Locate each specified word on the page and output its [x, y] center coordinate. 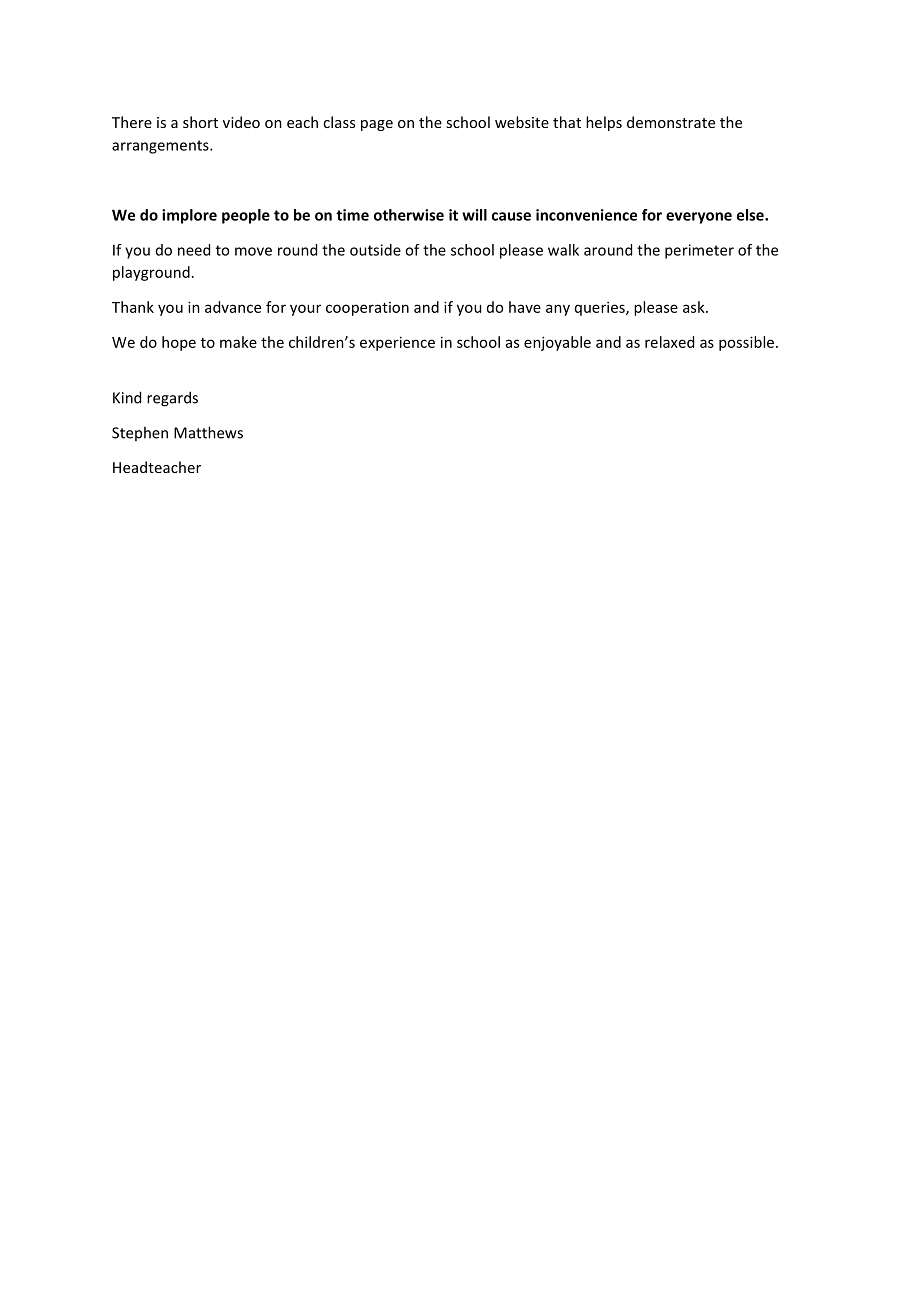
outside [375, 250]
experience [397, 343]
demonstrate [671, 122]
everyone [699, 218]
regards [172, 399]
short [200, 122]
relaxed [669, 342]
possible [748, 343]
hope [179, 343]
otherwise [409, 215]
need [194, 250]
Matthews [208, 432]
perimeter [699, 251]
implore [189, 216]
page [377, 125]
